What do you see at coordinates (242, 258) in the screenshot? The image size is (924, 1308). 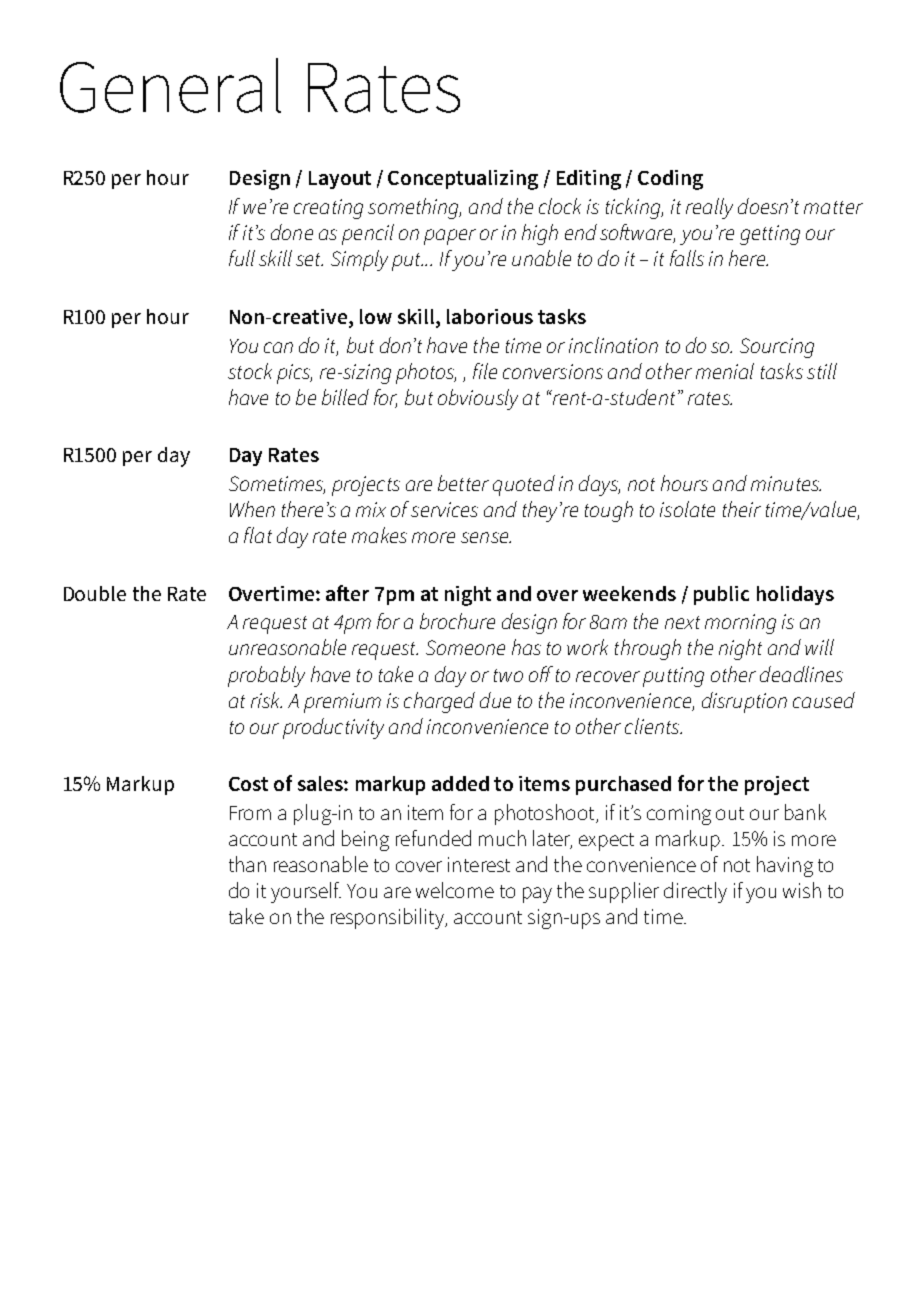 I see `full` at bounding box center [242, 258].
